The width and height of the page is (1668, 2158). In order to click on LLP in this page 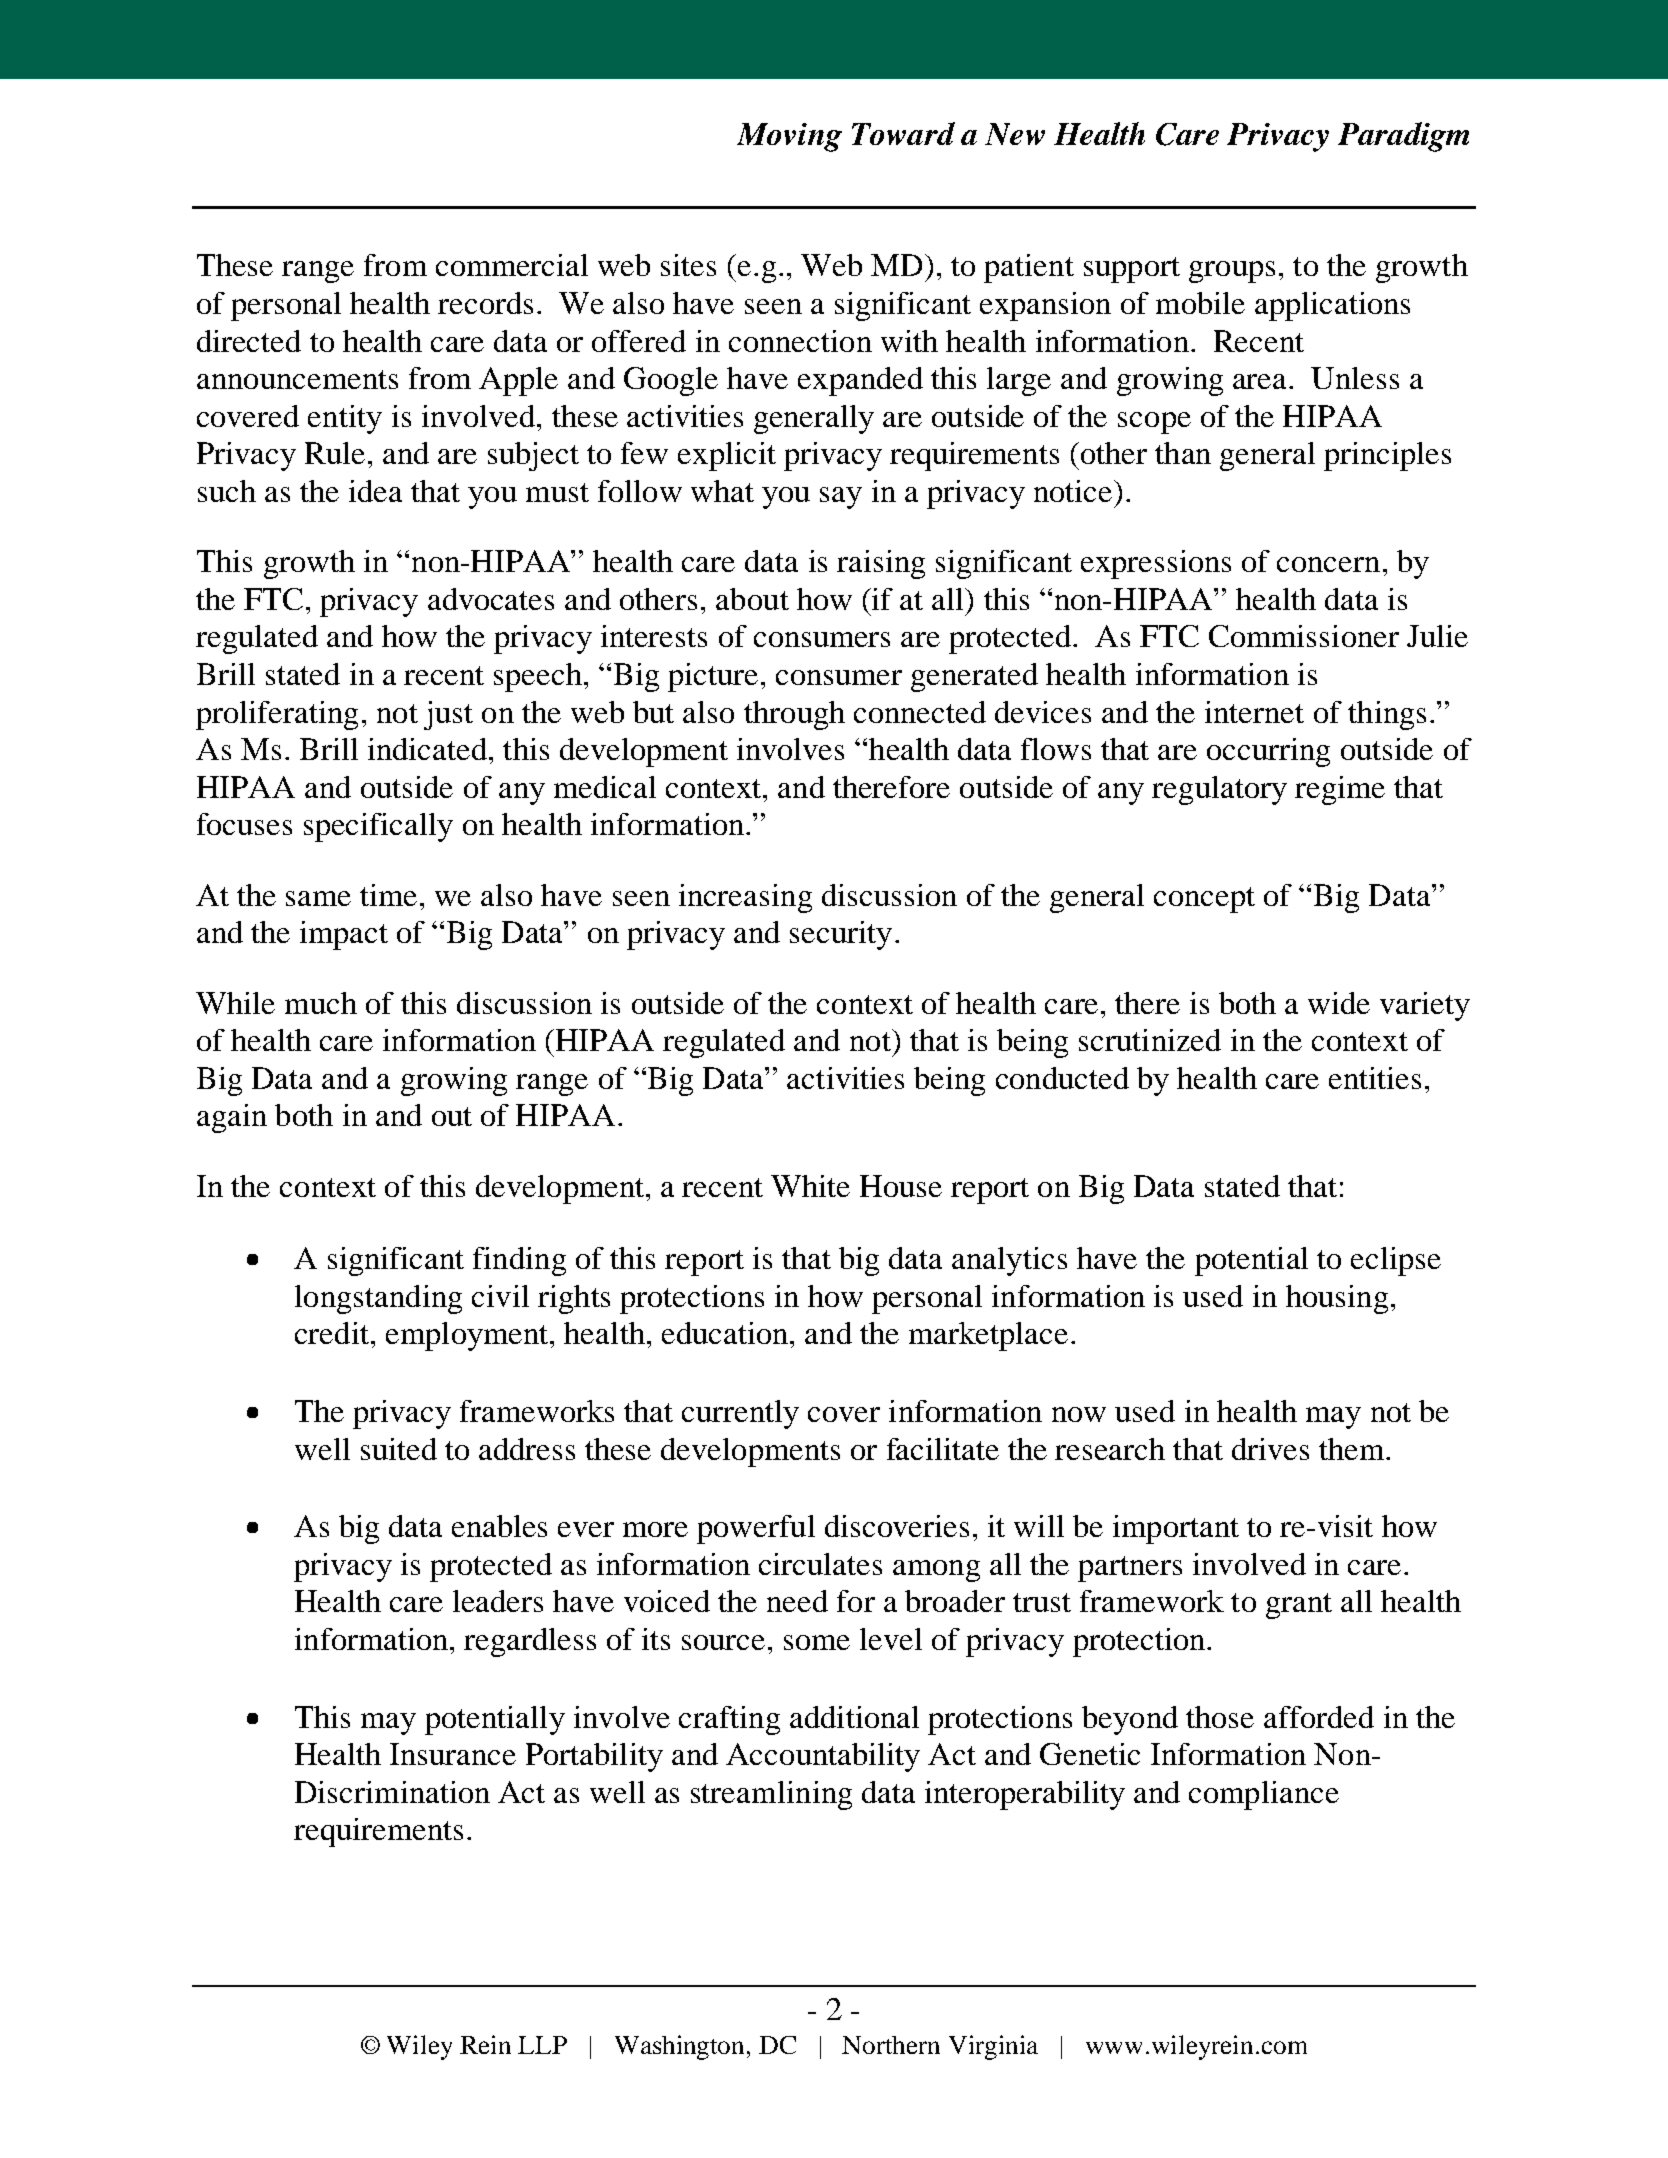, I will do `click(542, 2045)`.
